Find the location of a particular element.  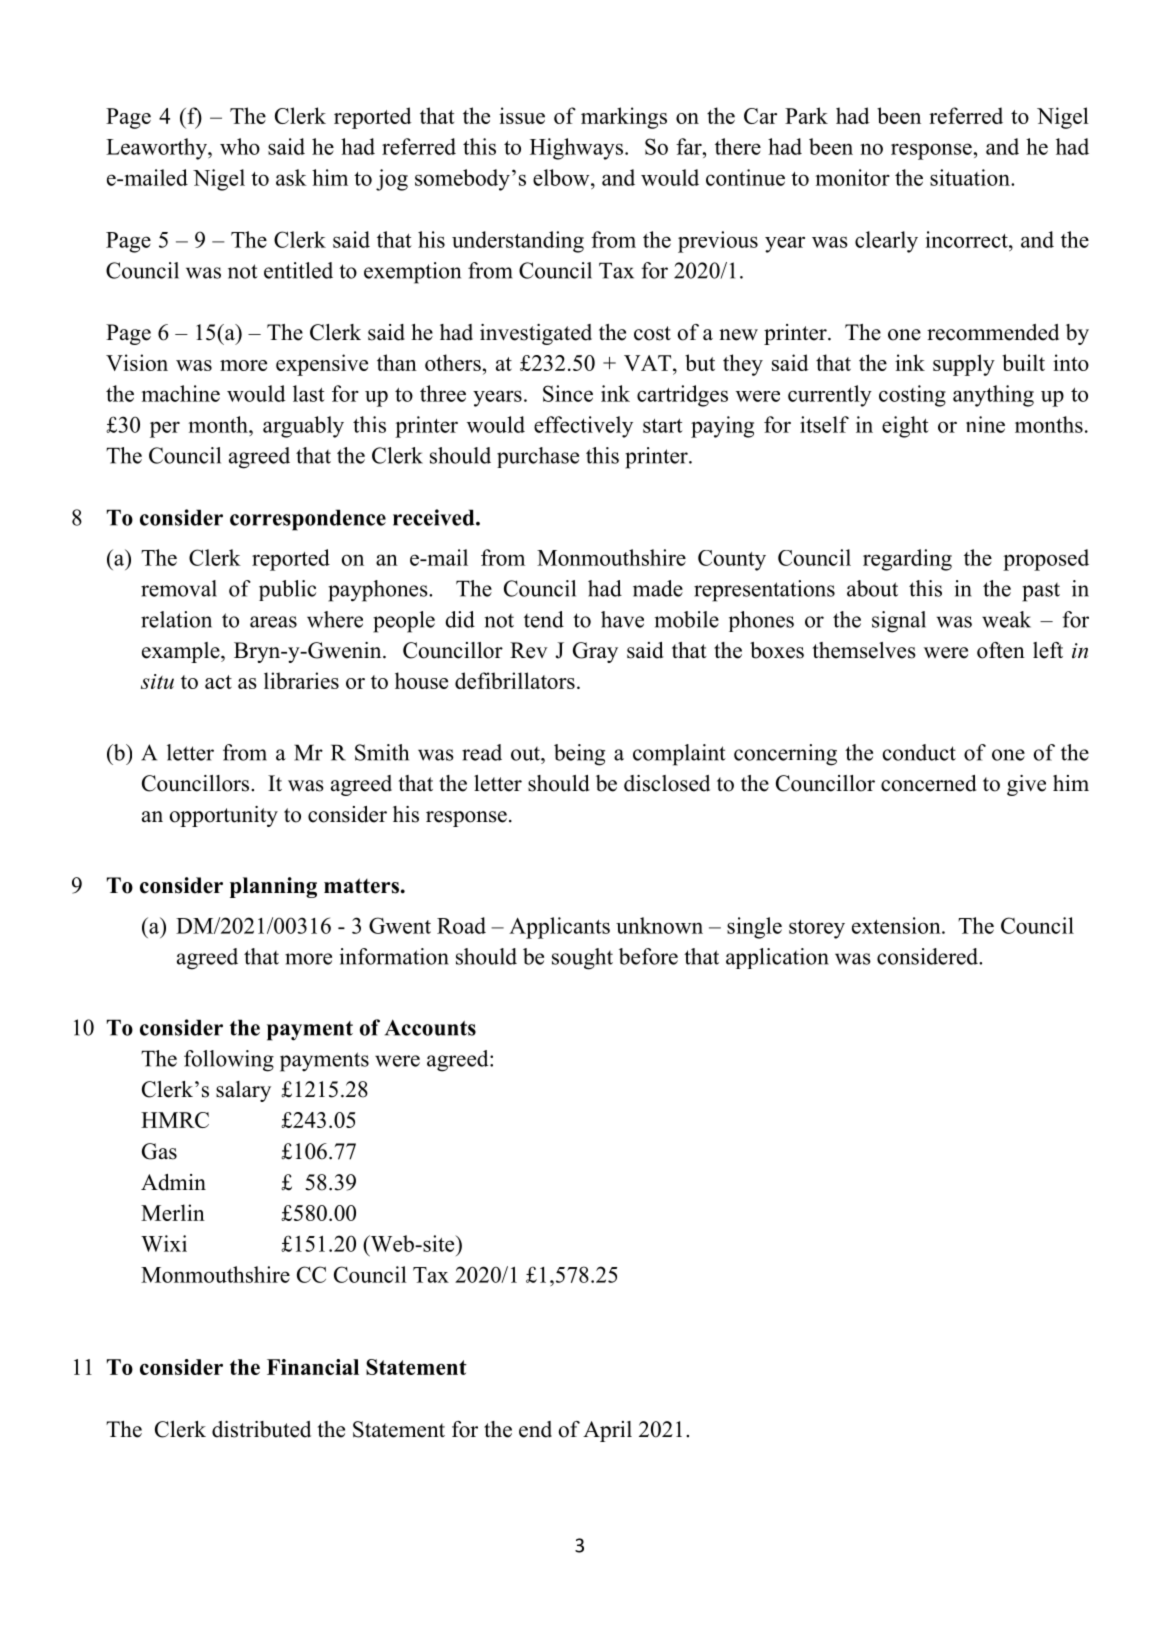

who is located at coordinates (240, 146).
